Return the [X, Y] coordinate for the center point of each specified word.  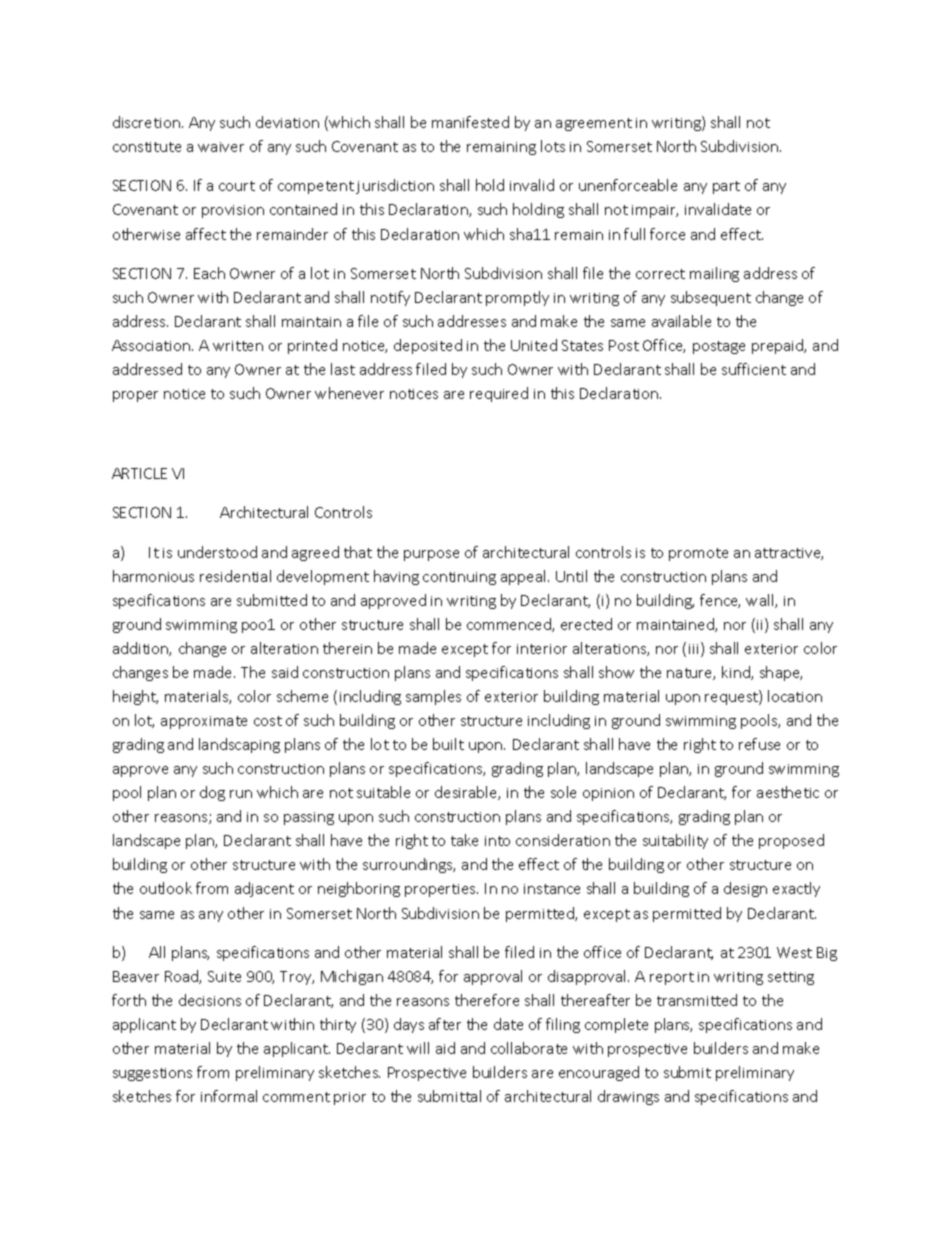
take [464, 840]
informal [229, 1096]
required [499, 394]
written [238, 346]
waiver [221, 147]
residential [235, 576]
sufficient [754, 369]
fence [720, 601]
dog [212, 793]
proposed [791, 841]
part [726, 187]
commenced [510, 625]
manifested [470, 122]
